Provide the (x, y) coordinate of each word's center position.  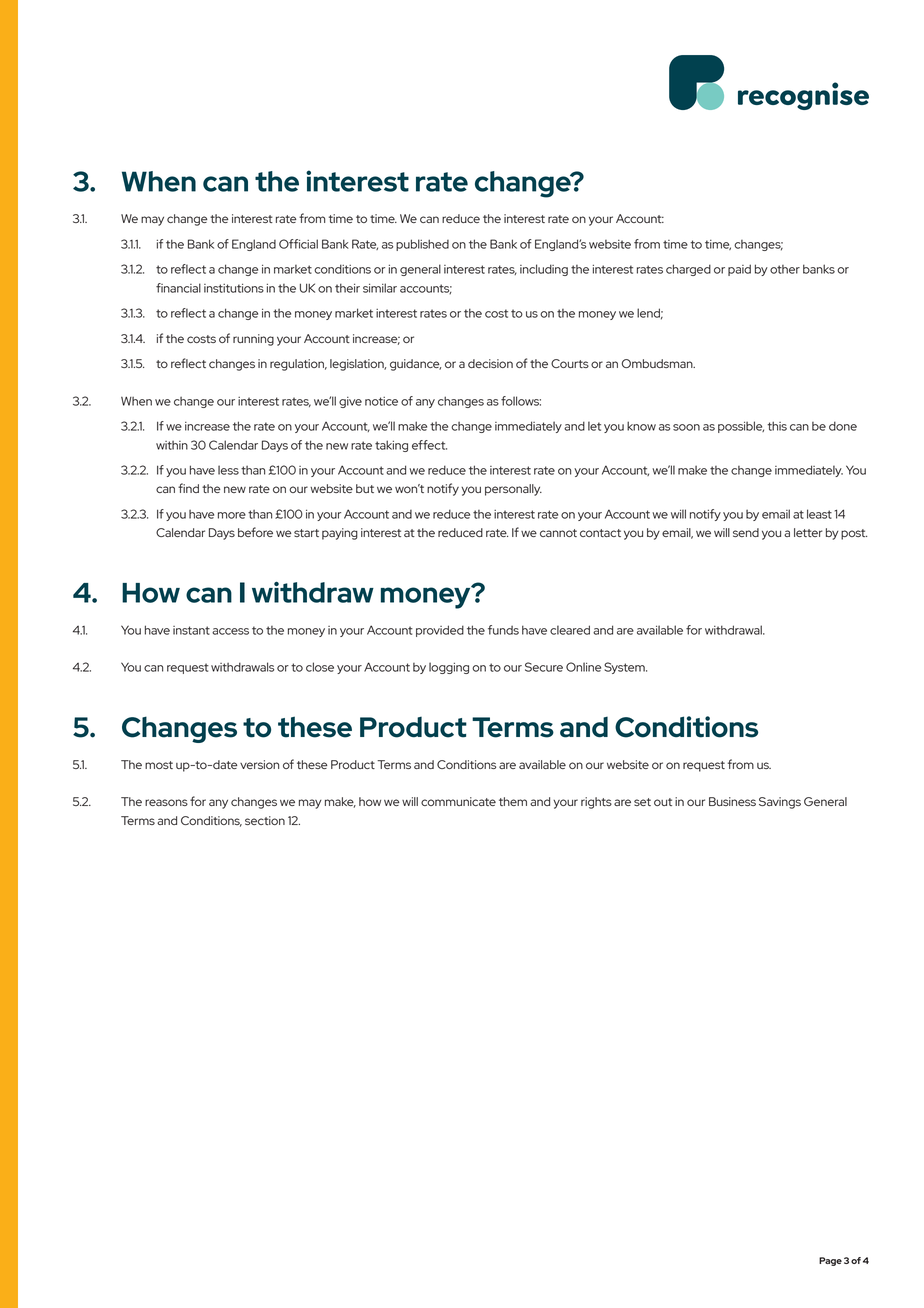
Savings (780, 803)
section (265, 820)
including (544, 270)
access (230, 631)
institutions (234, 288)
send (746, 532)
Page (830, 1261)
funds (503, 630)
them (513, 801)
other (785, 269)
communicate (458, 801)
